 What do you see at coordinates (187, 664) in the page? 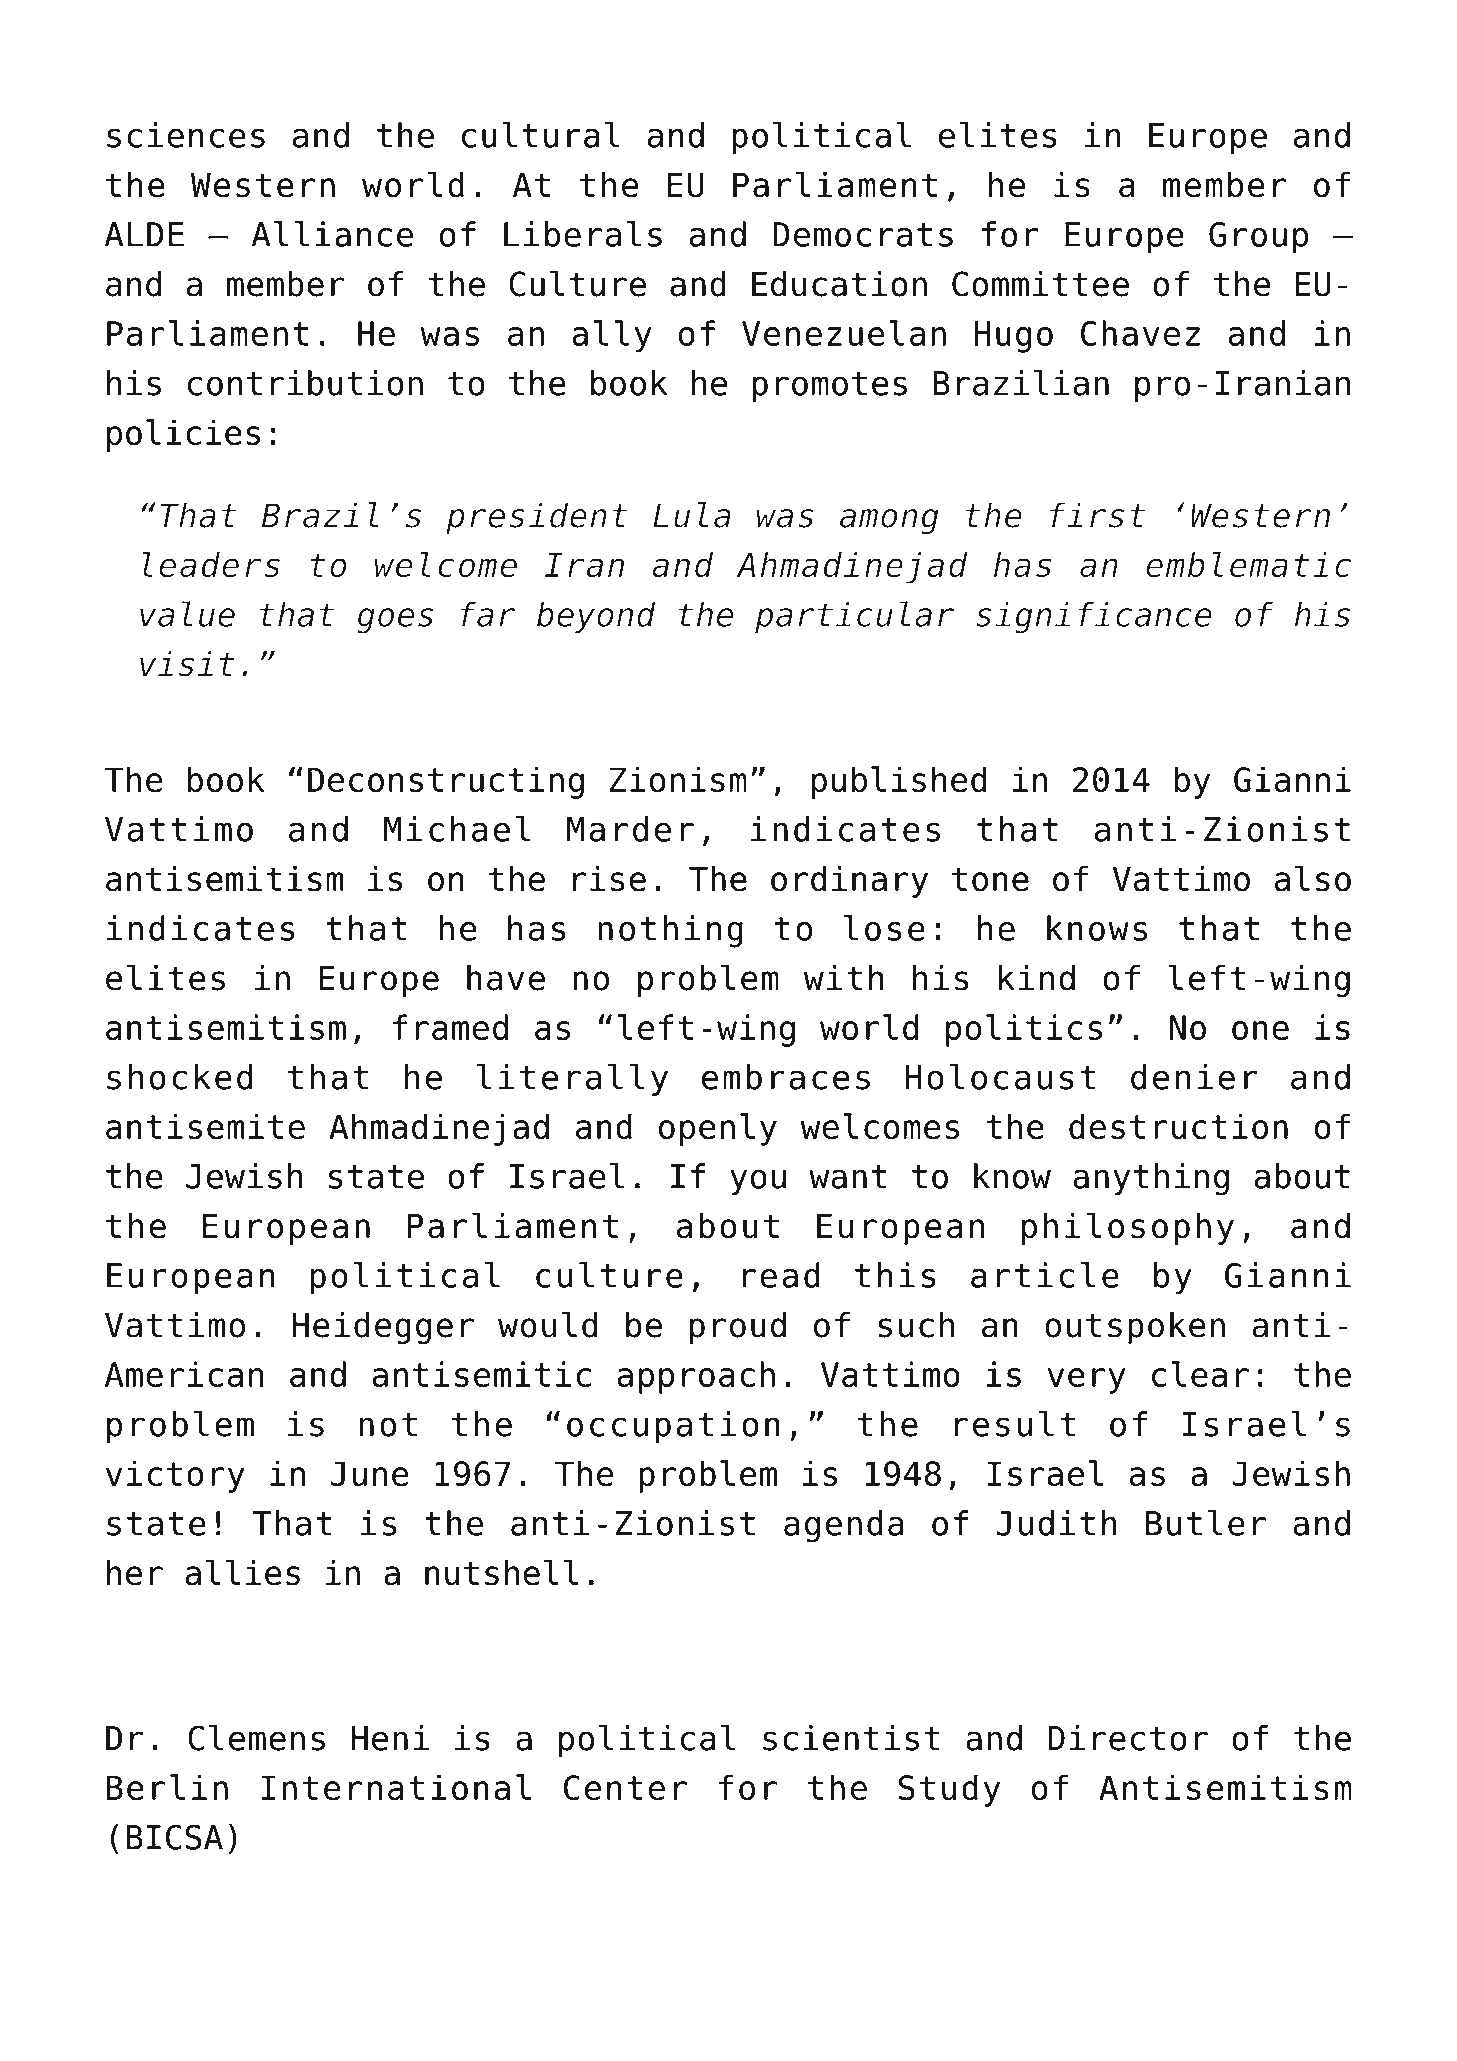
I see `visit` at bounding box center [187, 664].
